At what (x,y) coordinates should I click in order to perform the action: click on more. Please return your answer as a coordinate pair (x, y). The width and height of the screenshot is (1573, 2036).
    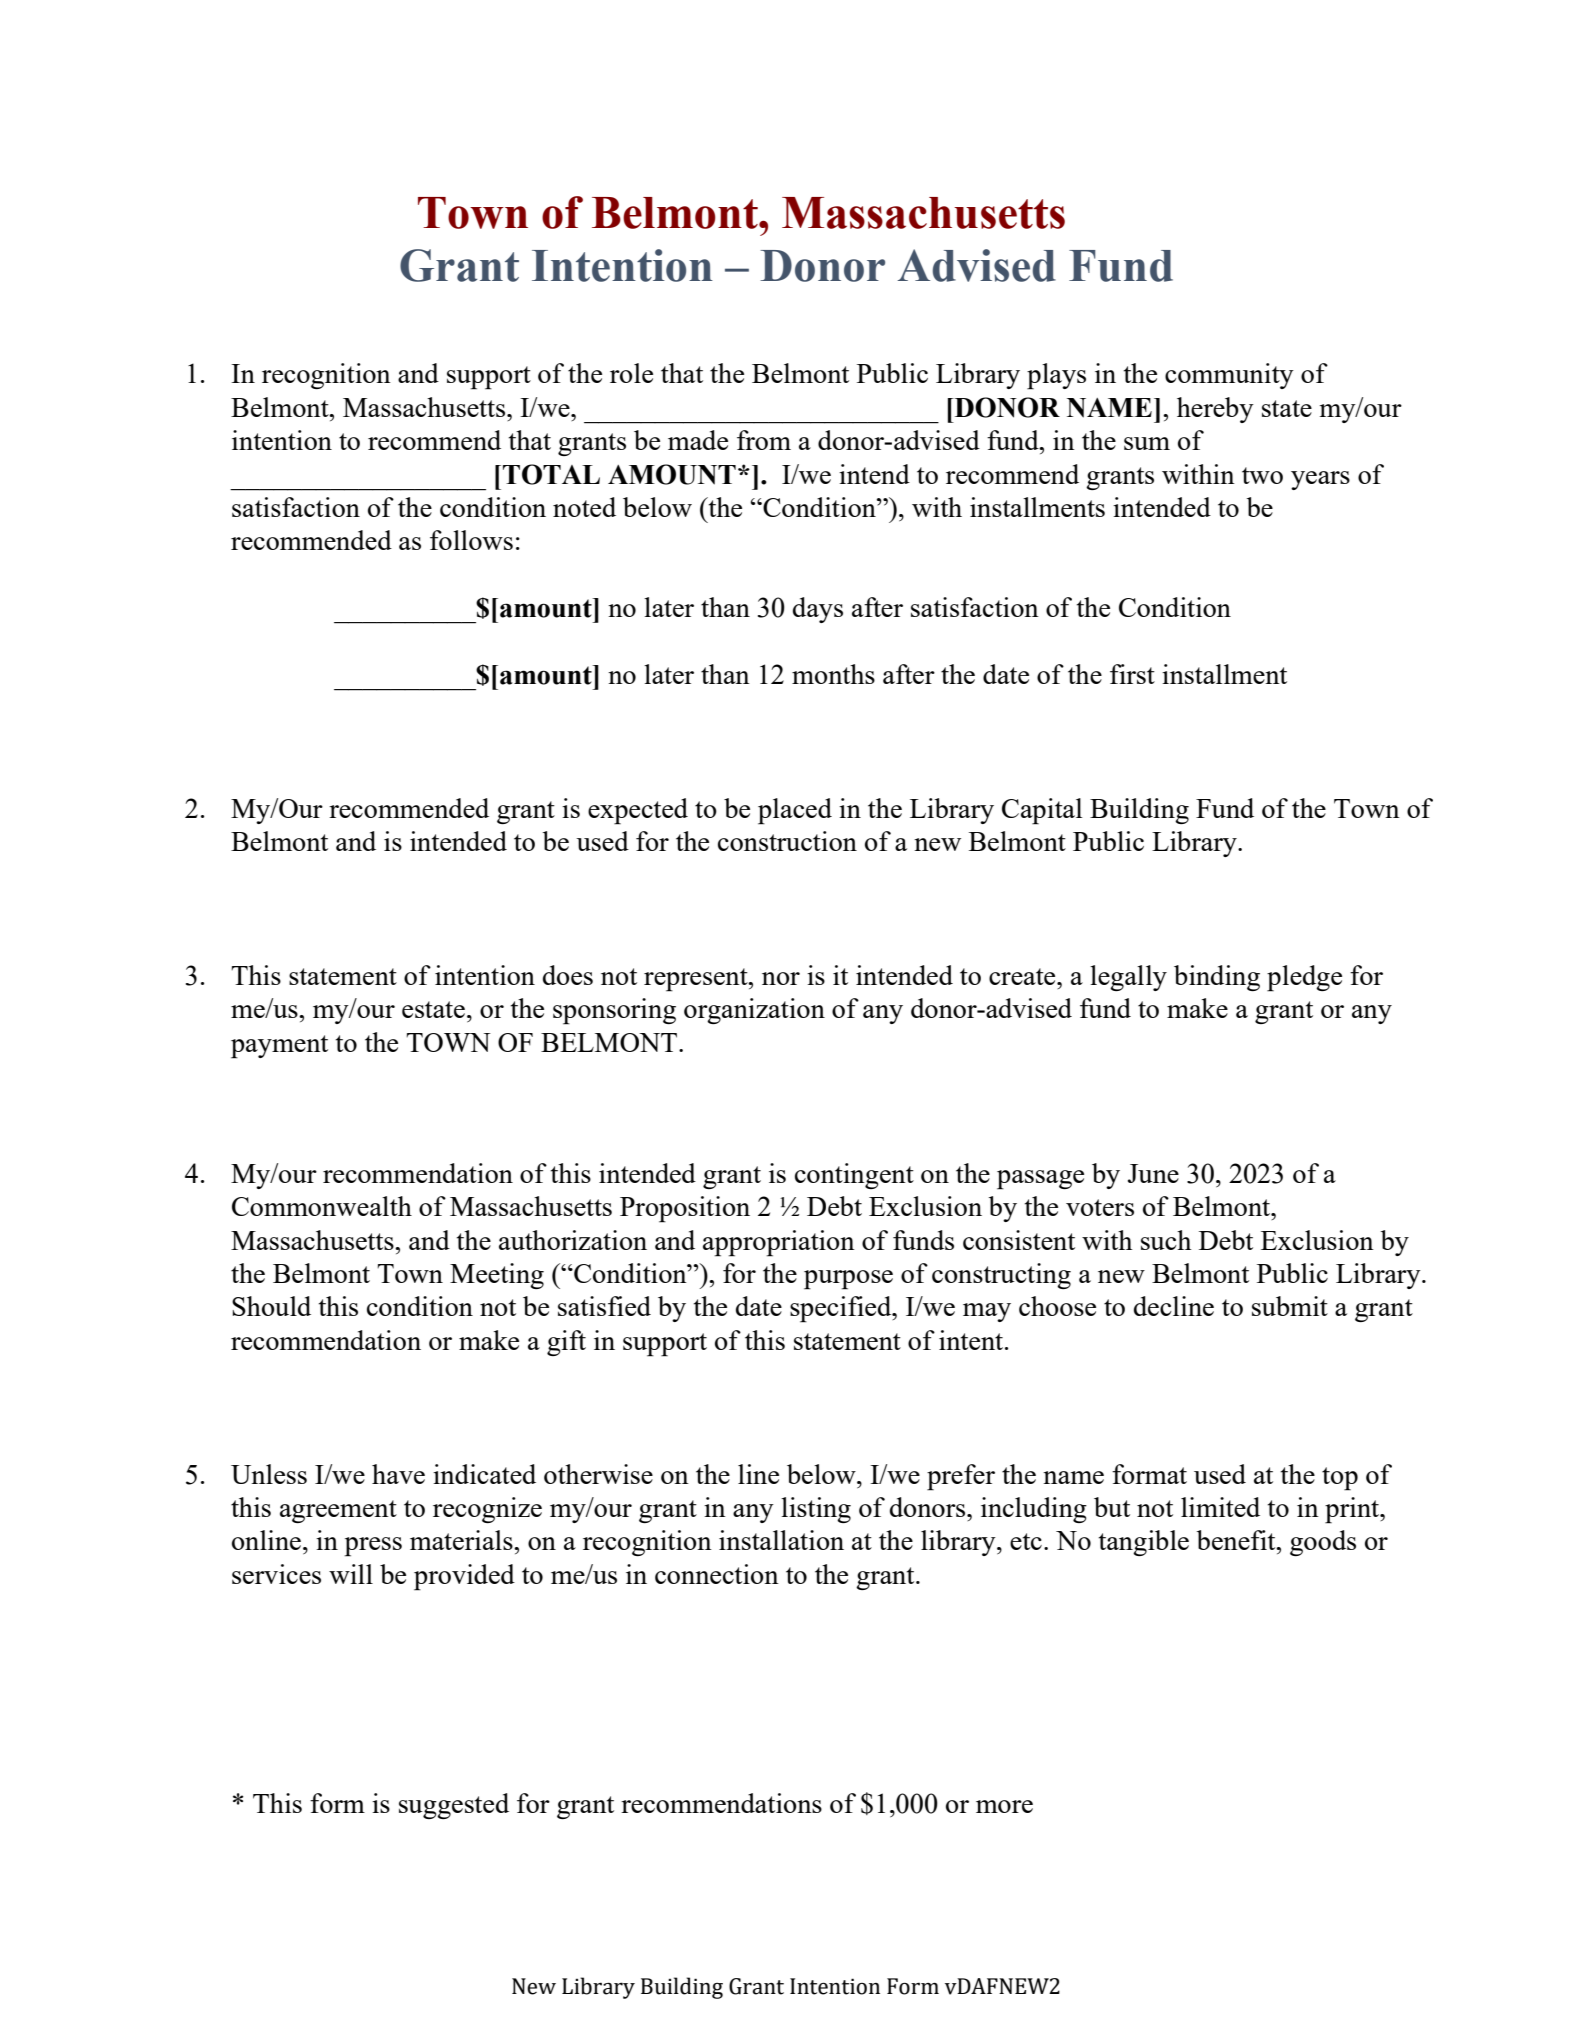
    Looking at the image, I should click on (1004, 1806).
